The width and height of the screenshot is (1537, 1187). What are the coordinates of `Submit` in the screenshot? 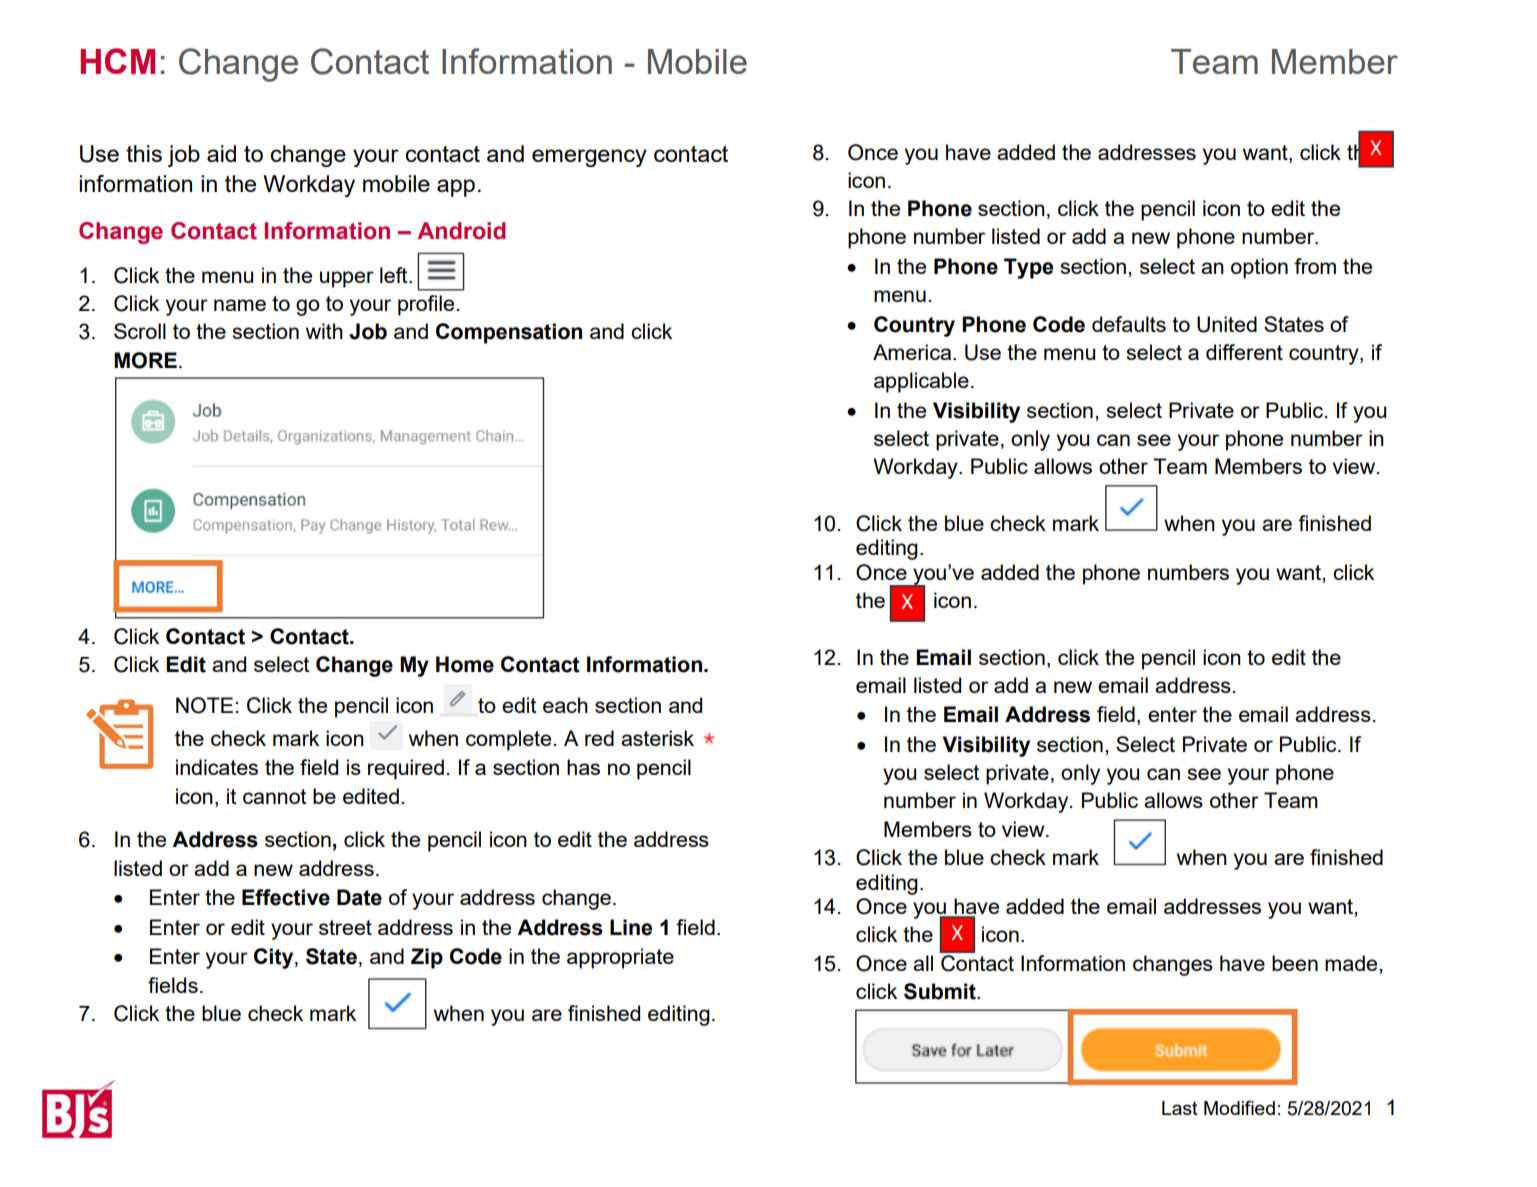 It's located at (941, 991).
